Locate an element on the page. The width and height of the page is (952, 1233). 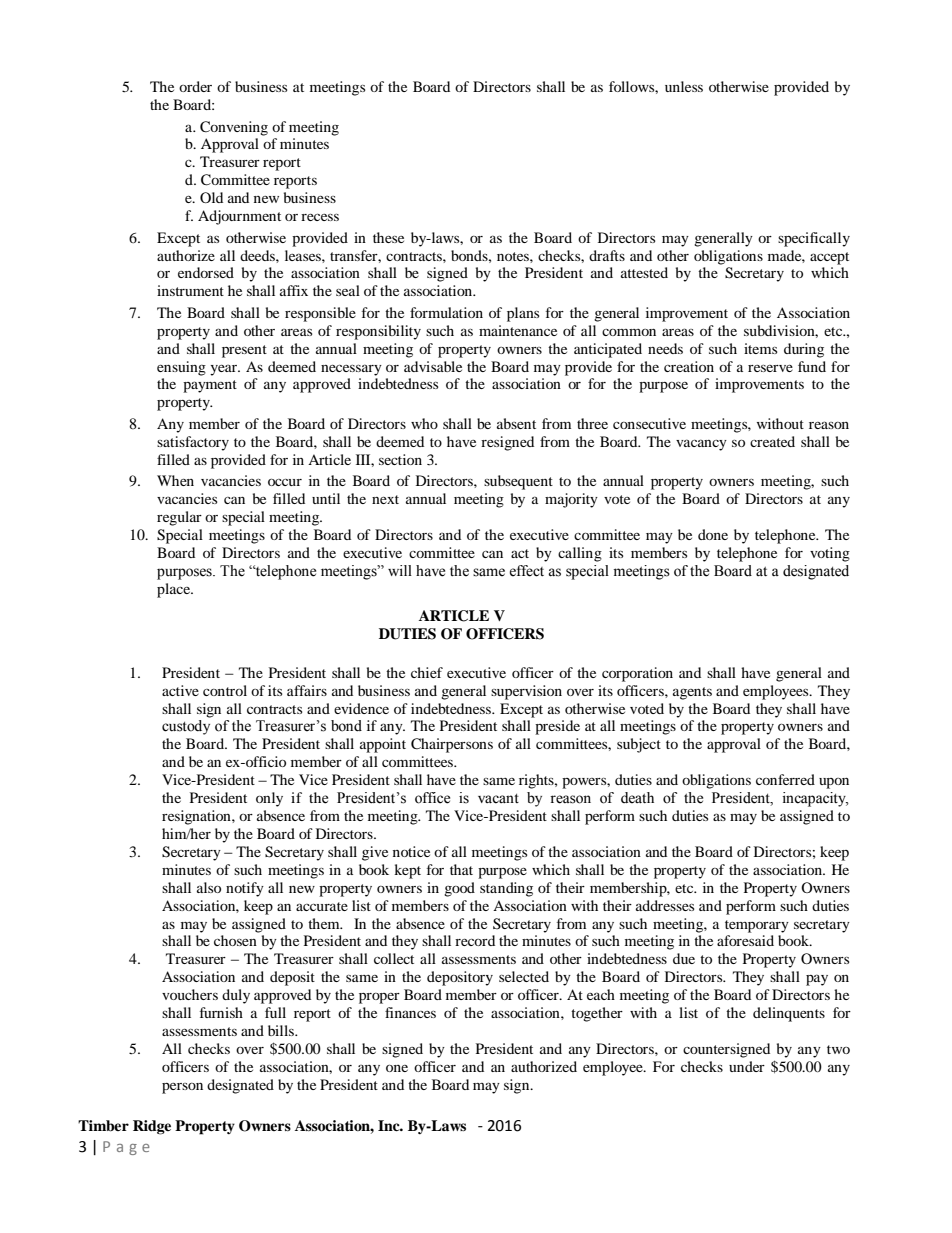
finances is located at coordinates (410, 1012).
